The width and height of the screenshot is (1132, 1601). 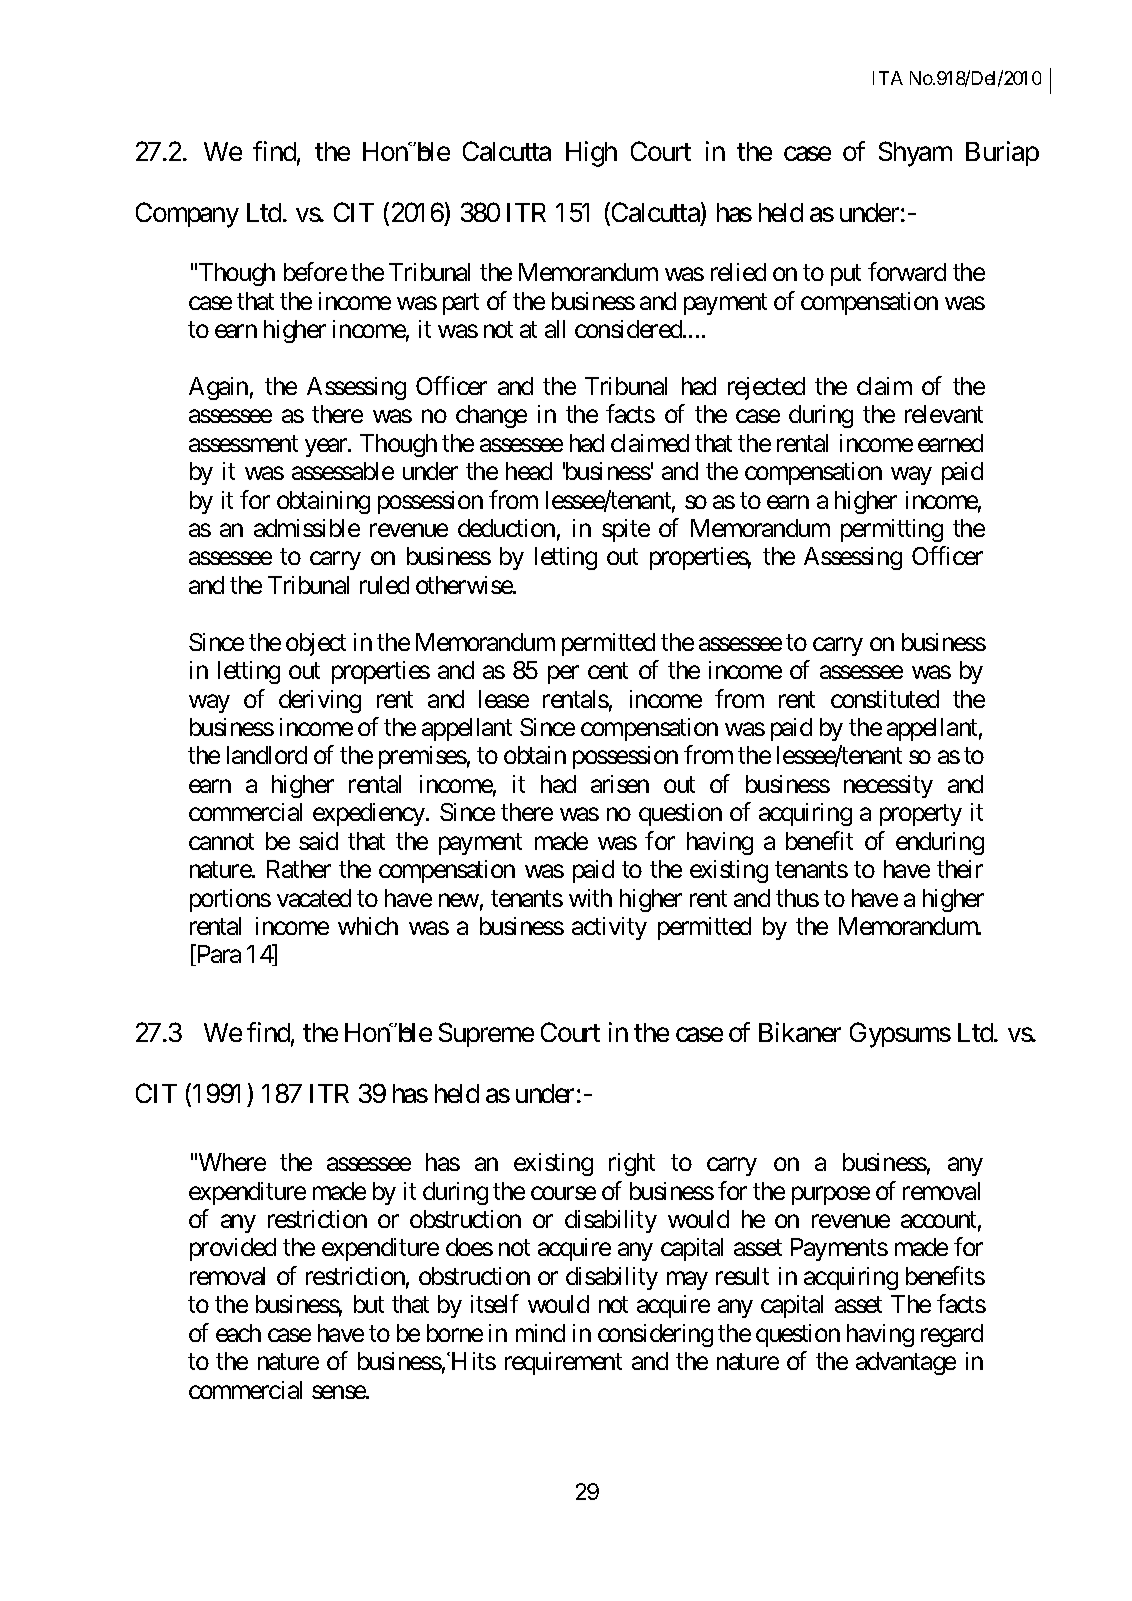 I want to click on each, so click(x=238, y=1333).
